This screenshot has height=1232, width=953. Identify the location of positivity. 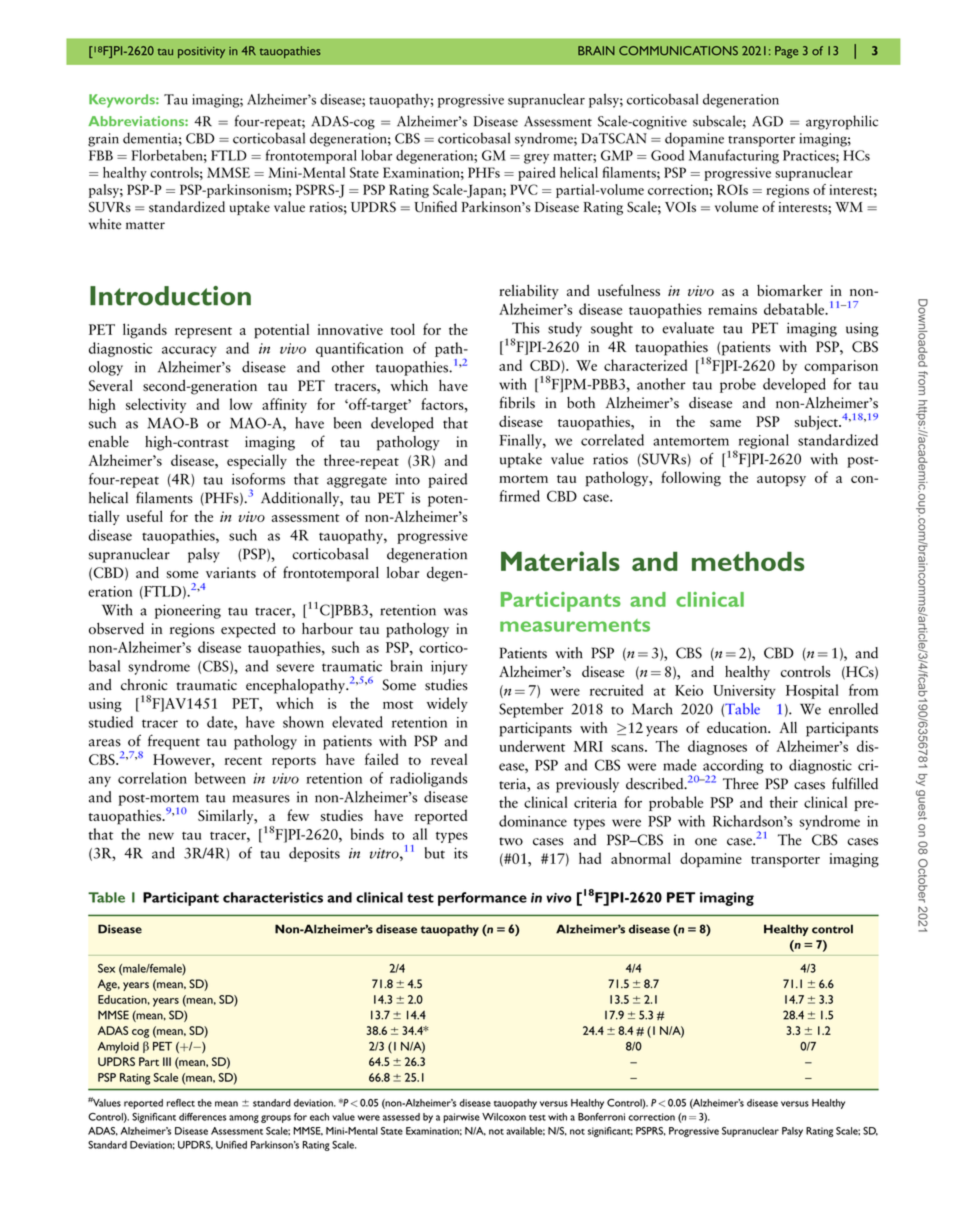
(201, 52).
